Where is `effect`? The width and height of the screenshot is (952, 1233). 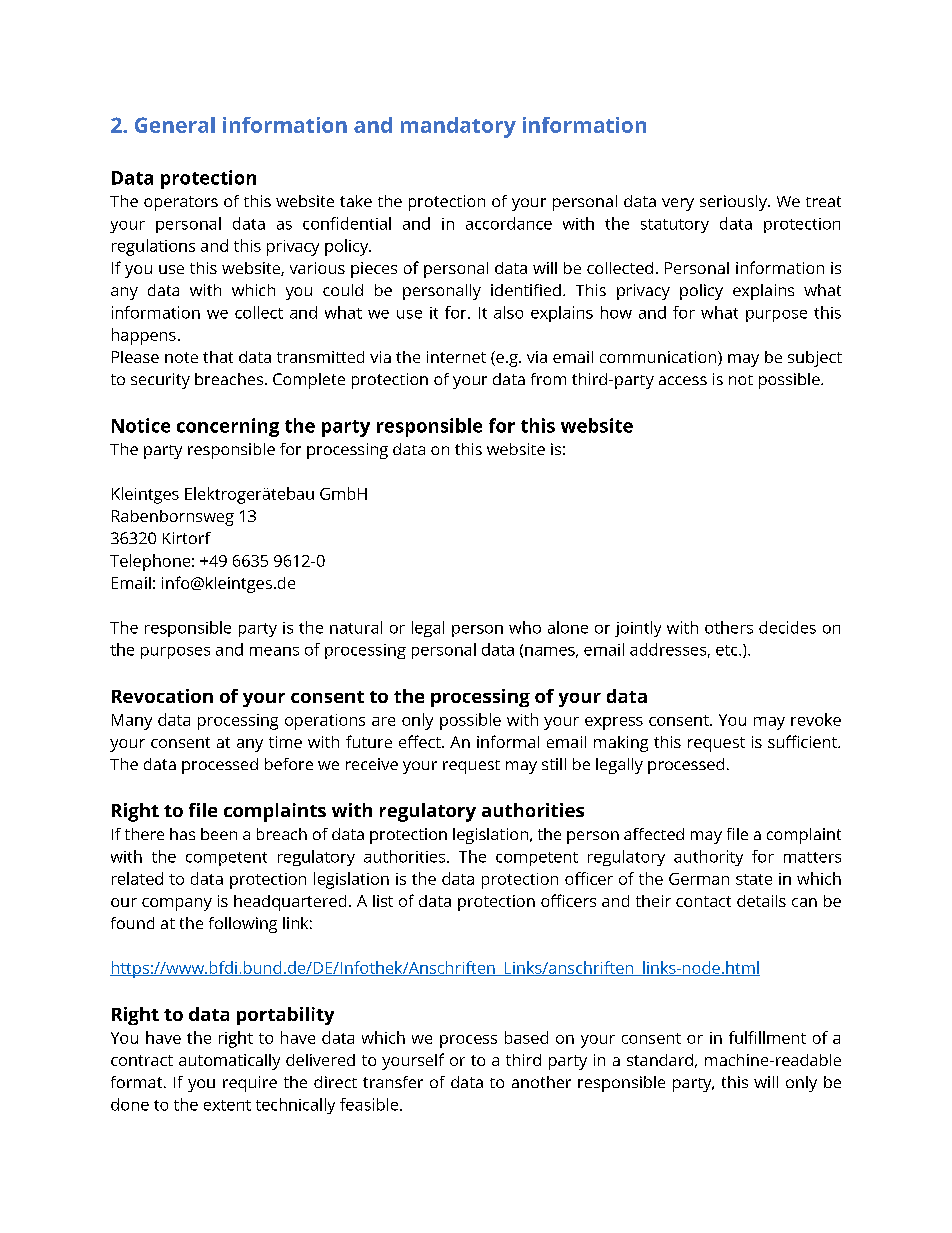 effect is located at coordinates (421, 741).
